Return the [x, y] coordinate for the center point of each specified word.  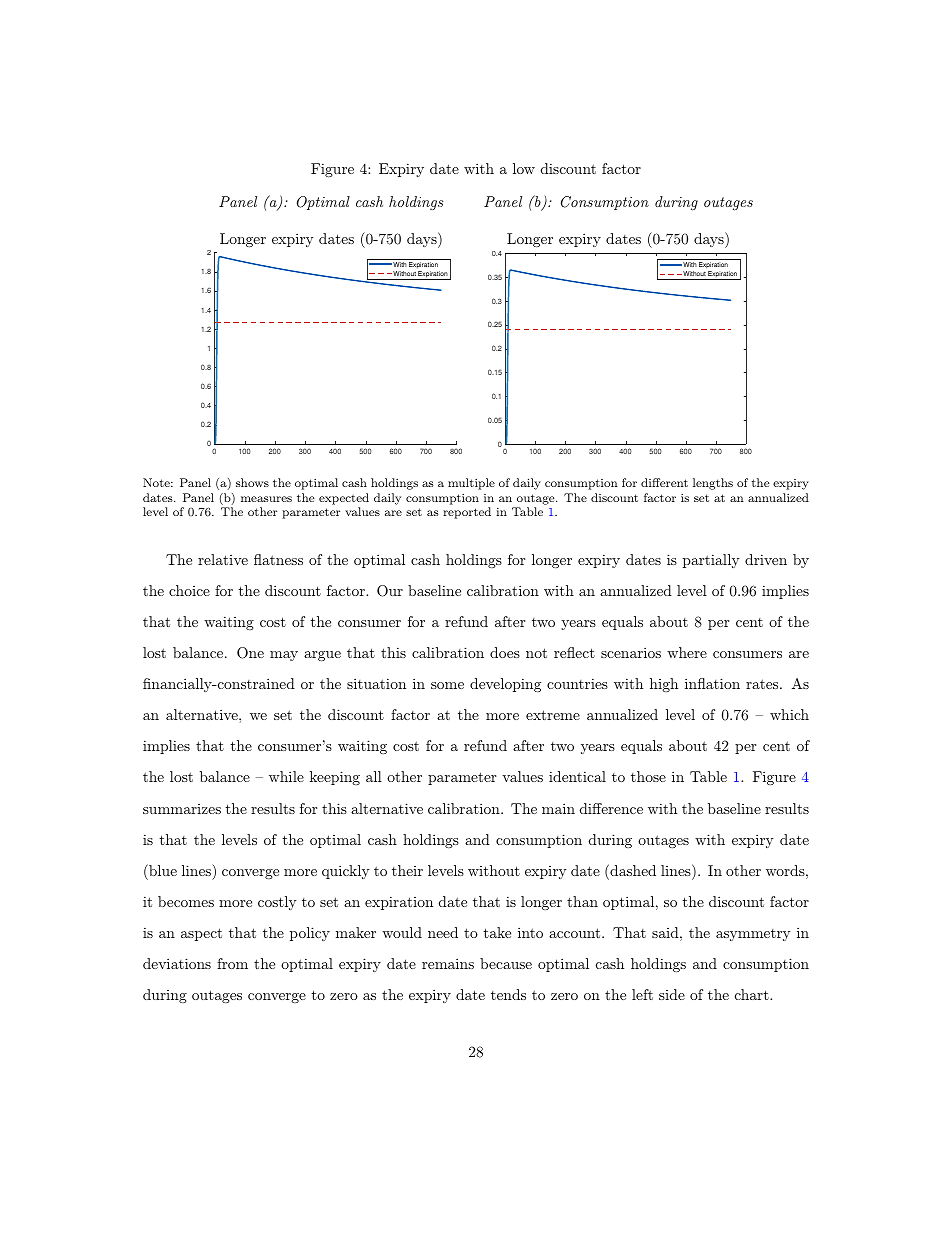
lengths [713, 484]
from [232, 963]
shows [252, 482]
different [664, 482]
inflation [712, 683]
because [506, 963]
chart [752, 994]
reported [467, 513]
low [524, 168]
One [250, 653]
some [447, 685]
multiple [471, 484]
